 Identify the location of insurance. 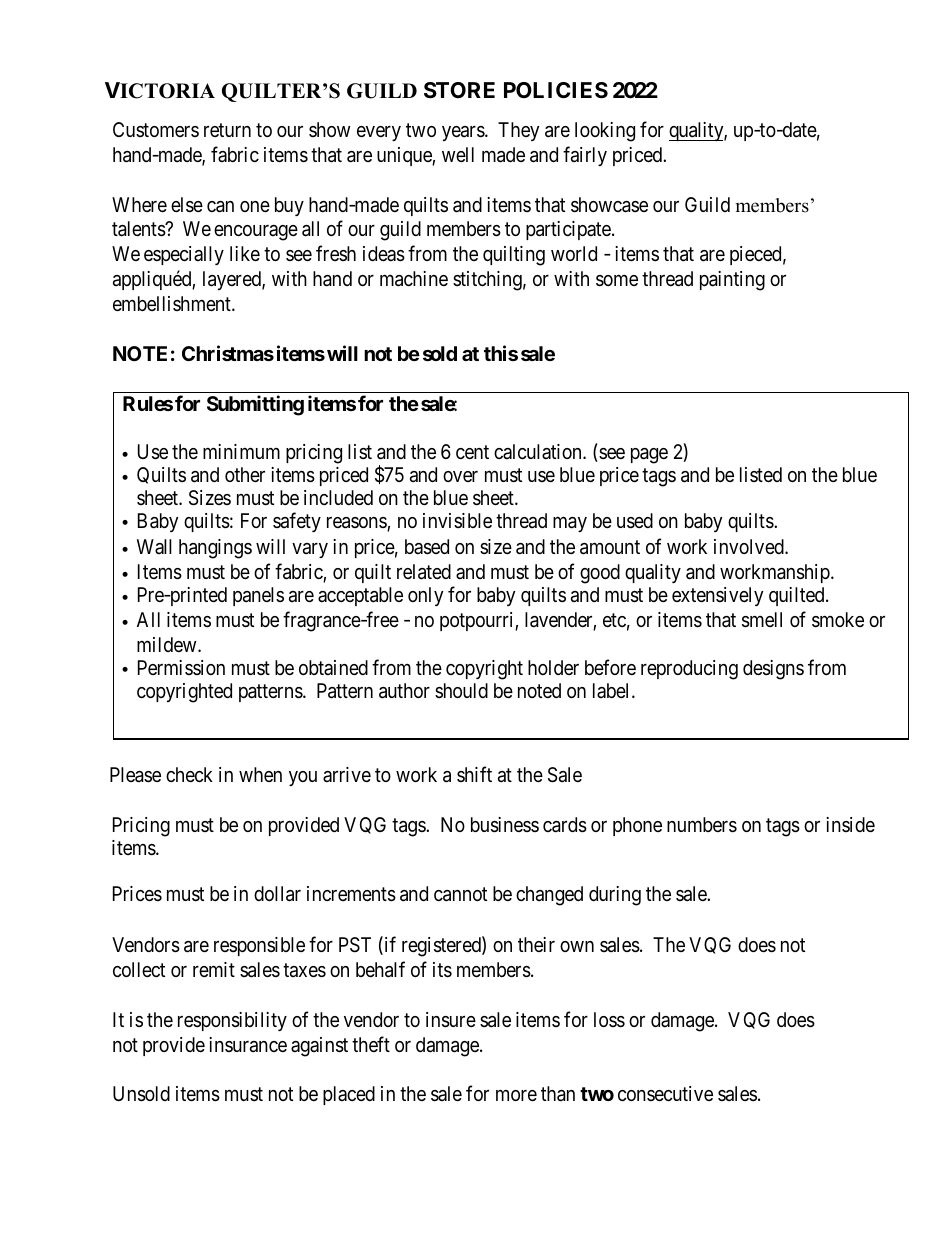
(248, 1045).
